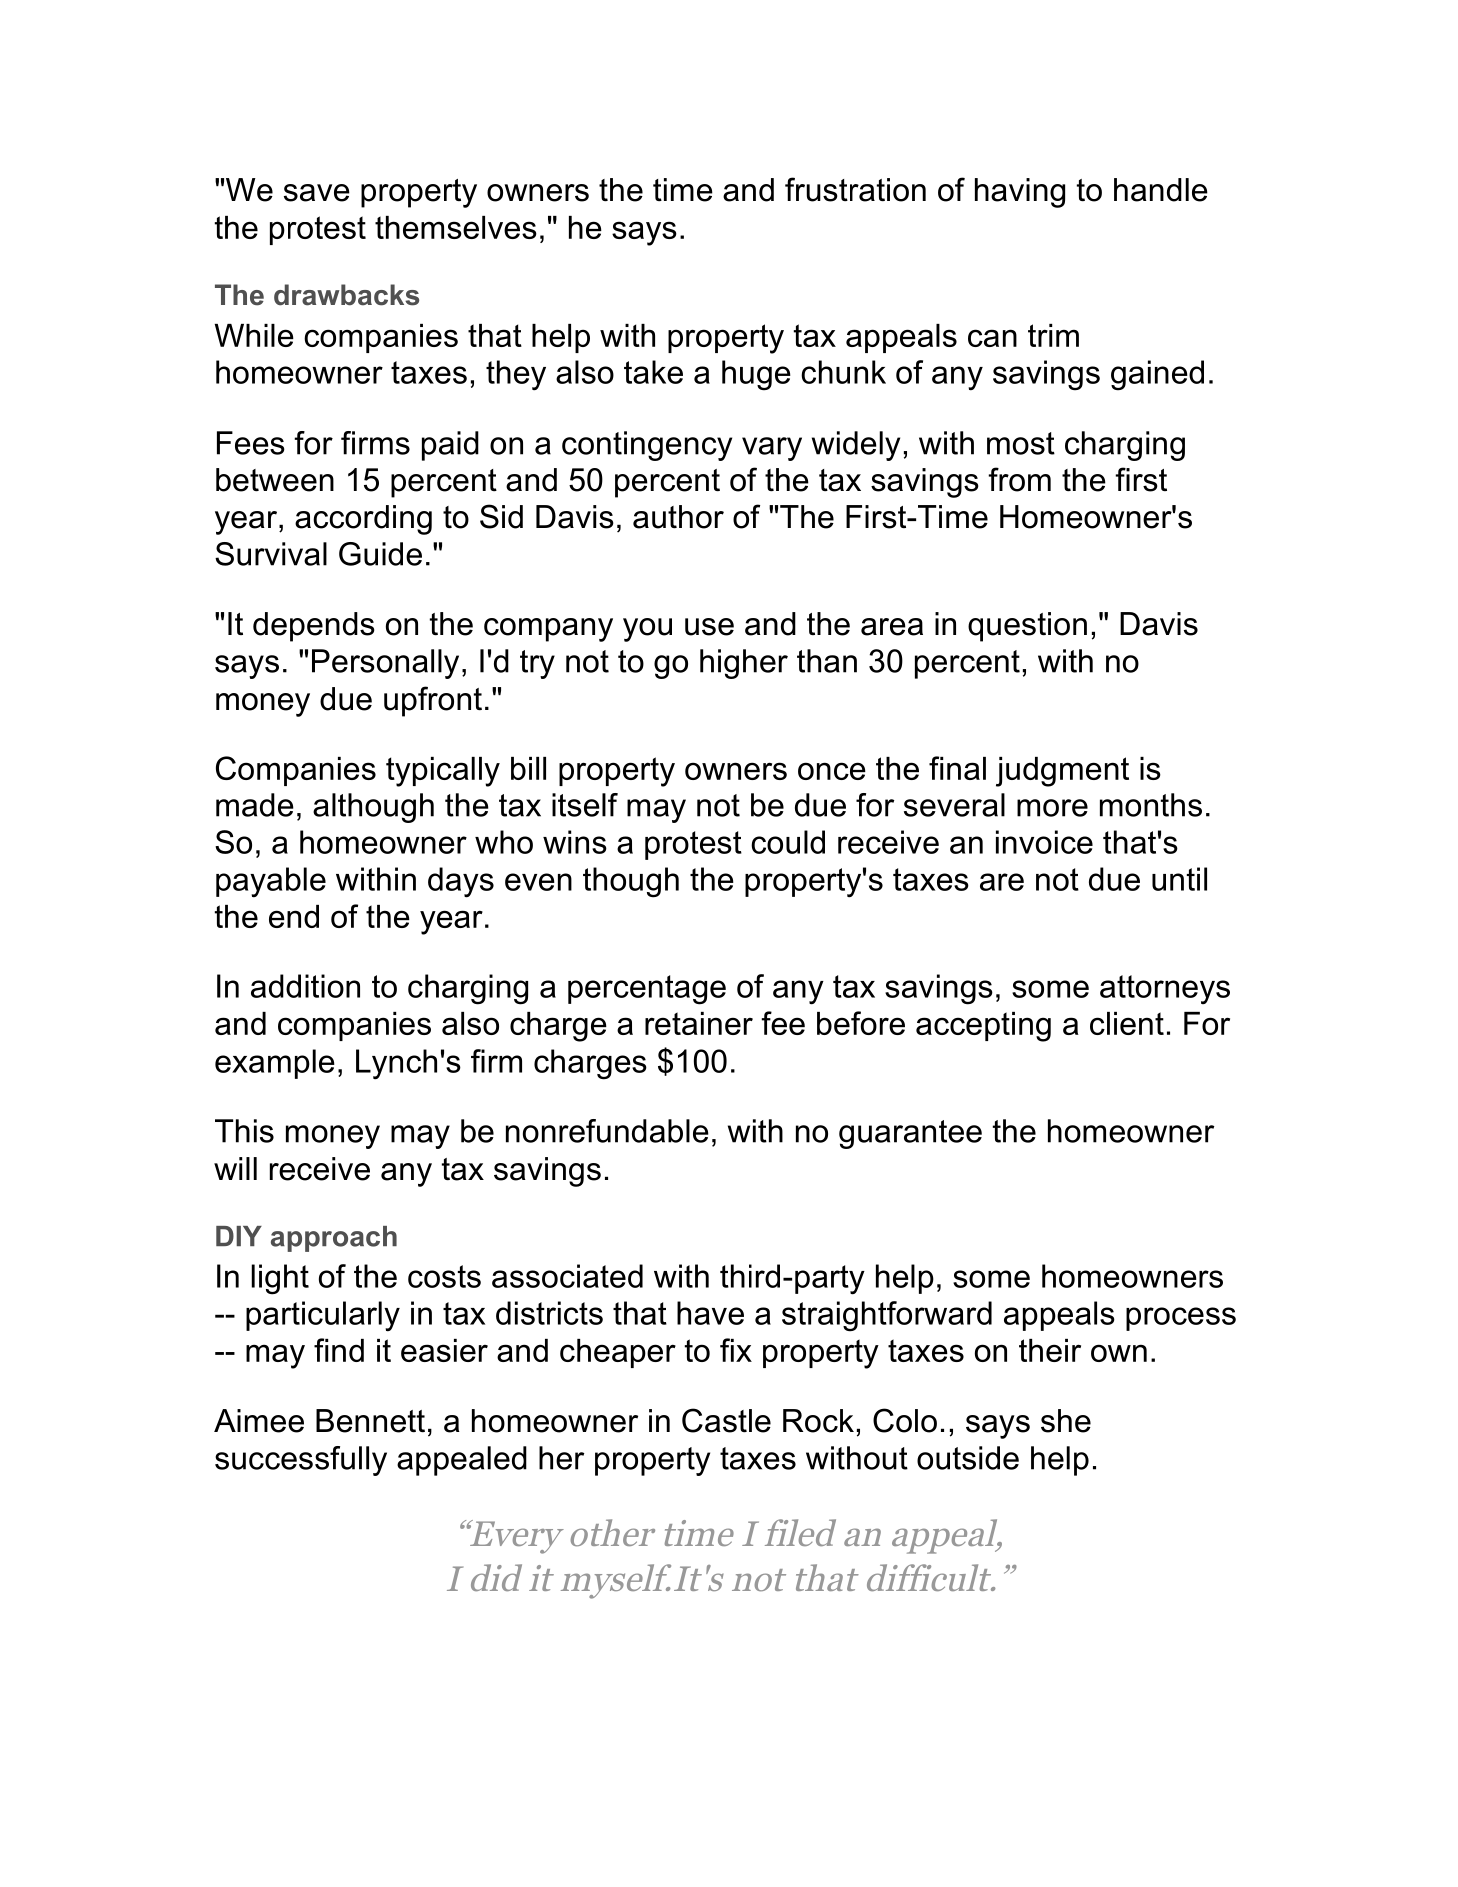  What do you see at coordinates (788, 842) in the page?
I see `could` at bounding box center [788, 842].
